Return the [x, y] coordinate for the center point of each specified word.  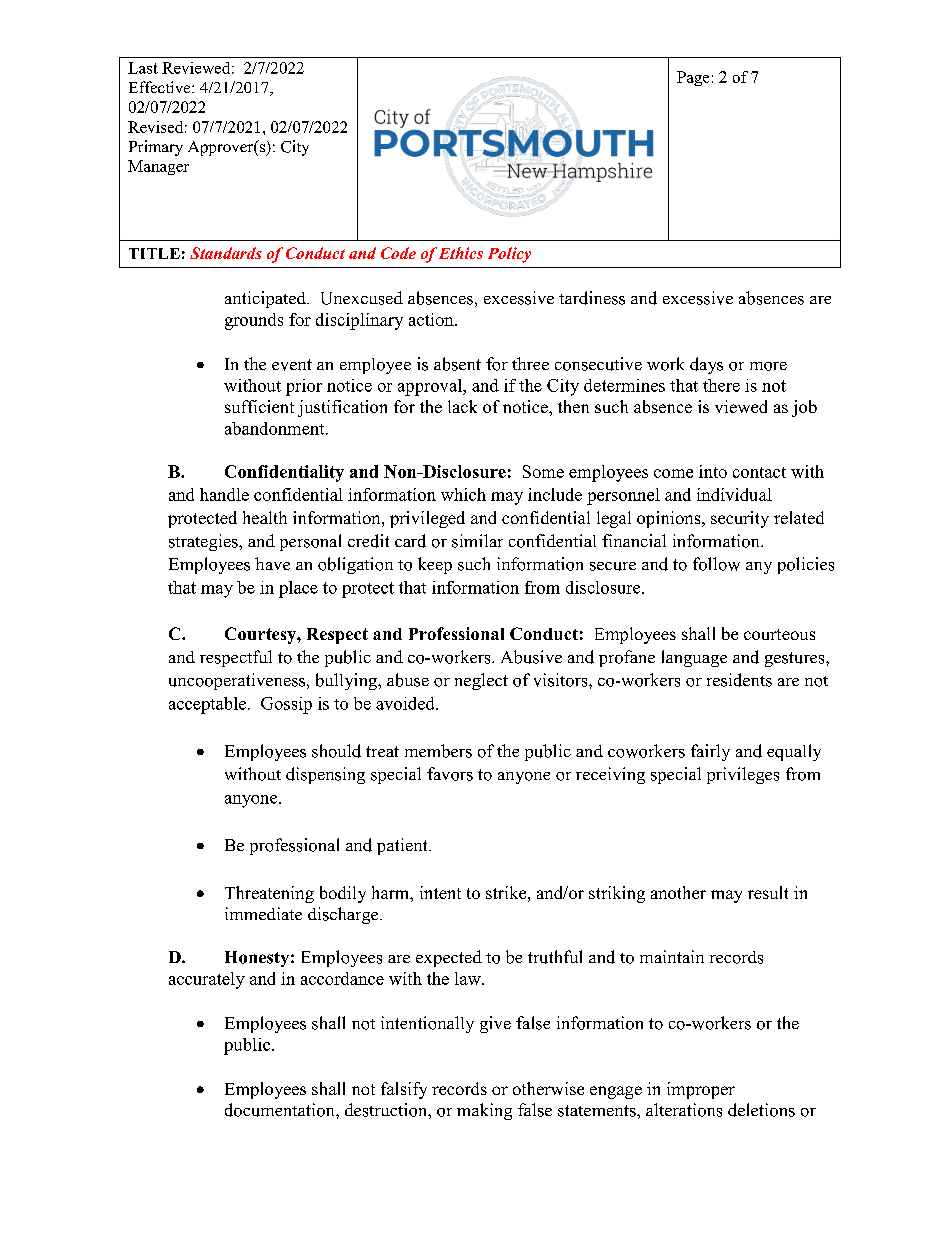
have [272, 563]
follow [716, 564]
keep [435, 565]
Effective [161, 87]
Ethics [461, 253]
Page [693, 78]
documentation [281, 1110]
